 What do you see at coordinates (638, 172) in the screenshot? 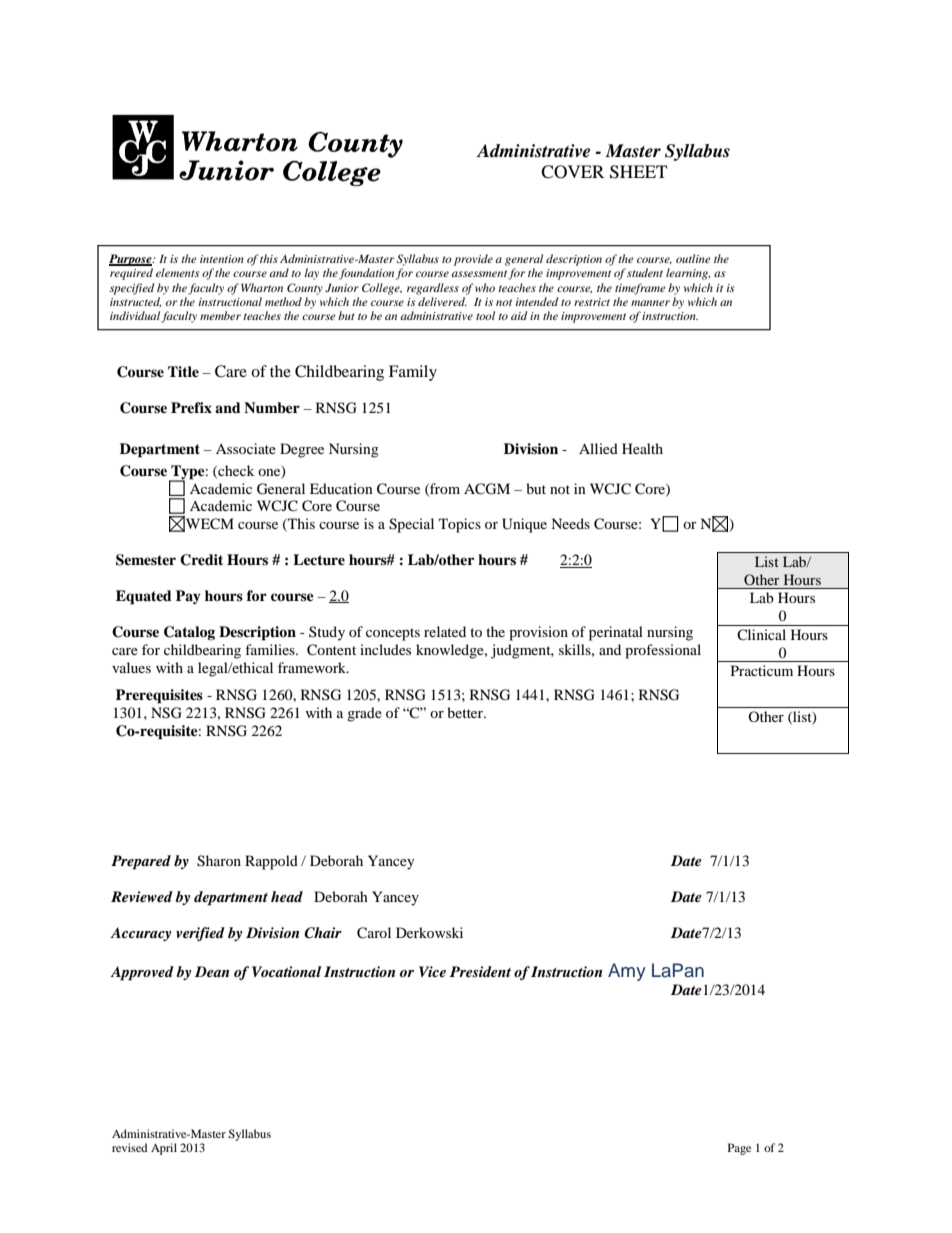
I see `SHEET` at bounding box center [638, 172].
